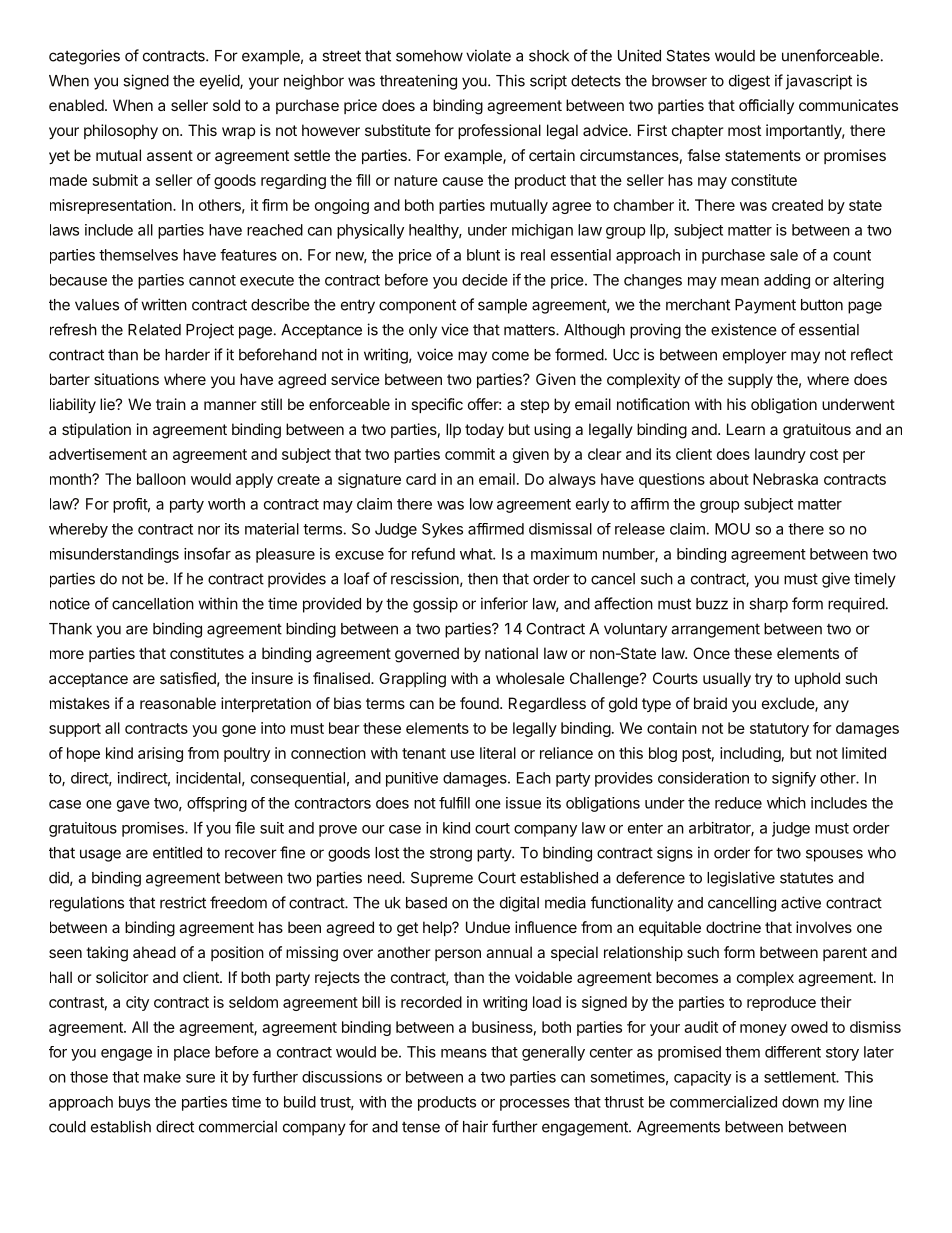  I want to click on spouses, so click(834, 855).
